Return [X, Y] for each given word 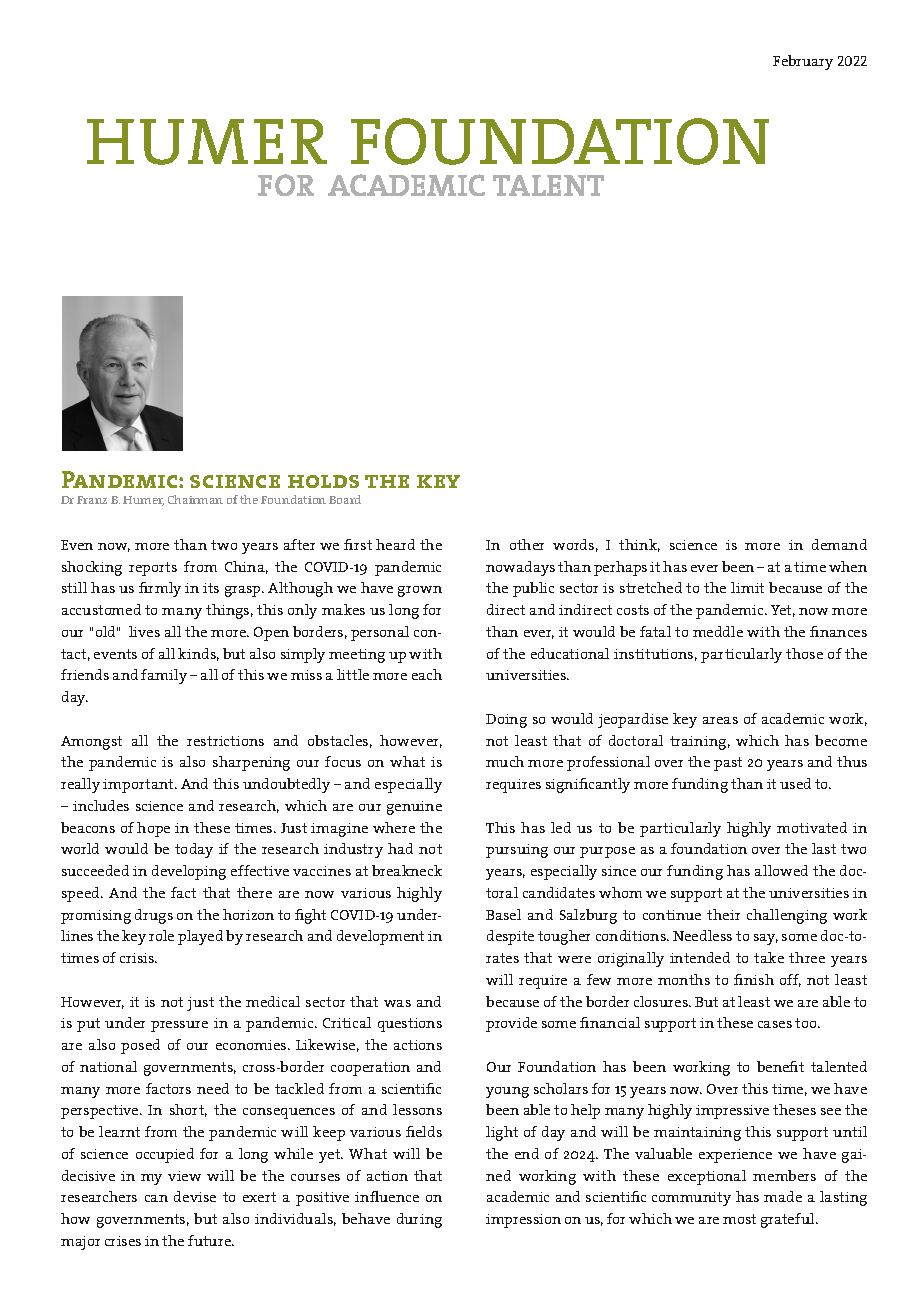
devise [195, 1196]
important [139, 786]
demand [839, 544]
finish [754, 979]
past [728, 764]
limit [747, 587]
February [803, 62]
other [527, 544]
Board [345, 499]
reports [153, 569]
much [505, 761]
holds [323, 481]
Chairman [195, 499]
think [639, 545]
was [397, 1003]
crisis [138, 958]
